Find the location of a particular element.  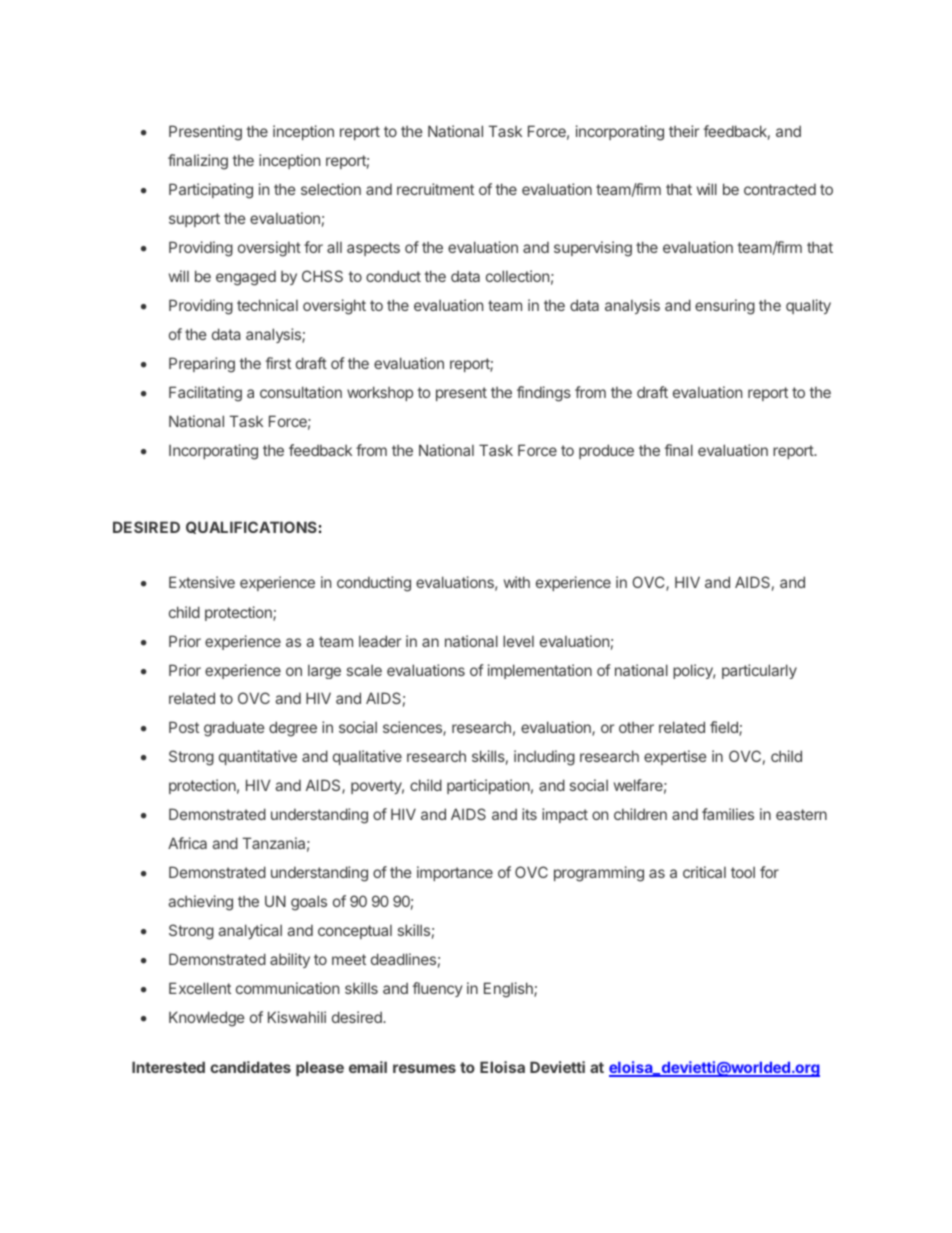

candidates is located at coordinates (250, 1067).
